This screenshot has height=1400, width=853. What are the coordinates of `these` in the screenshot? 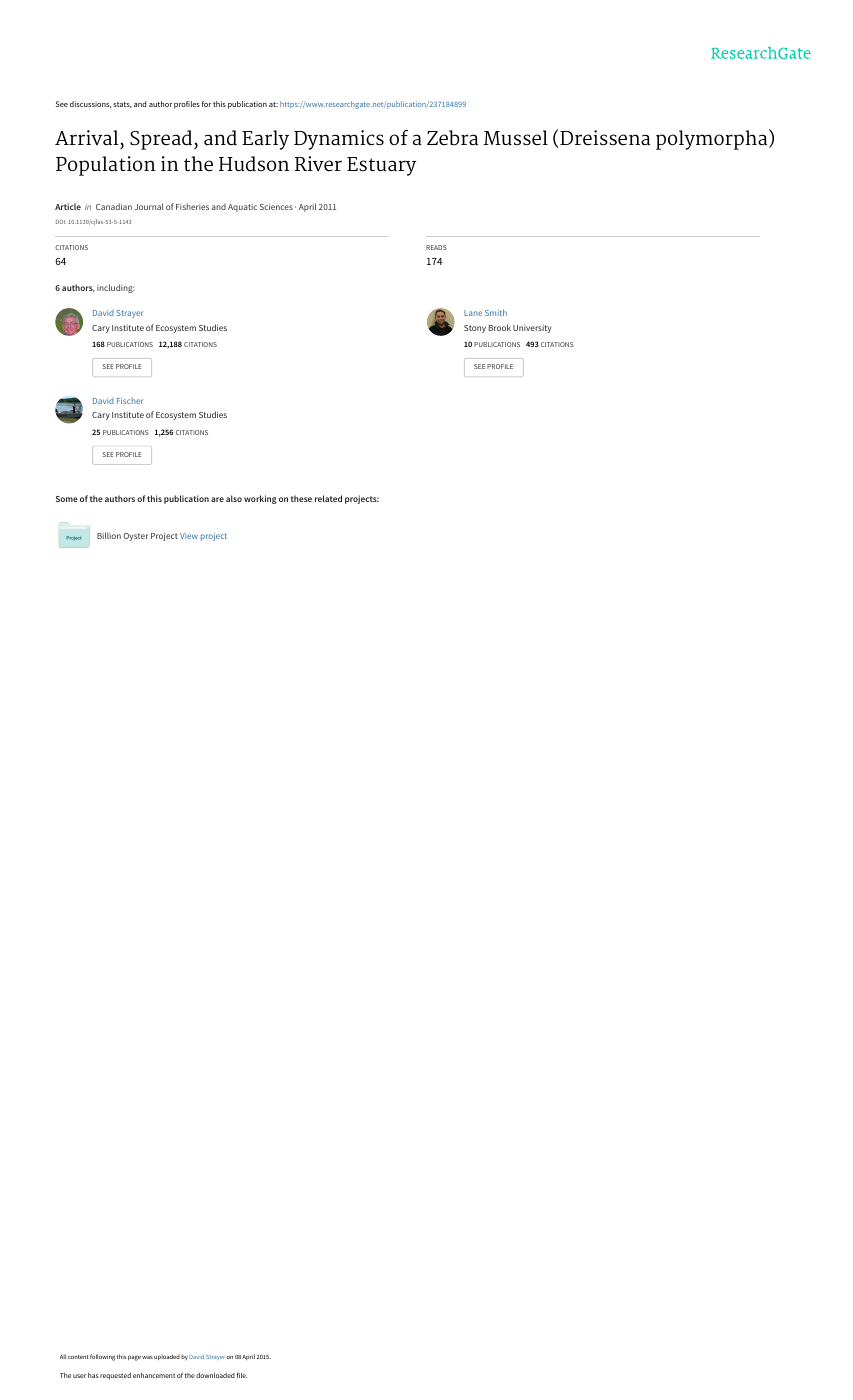 It's located at (301, 498).
